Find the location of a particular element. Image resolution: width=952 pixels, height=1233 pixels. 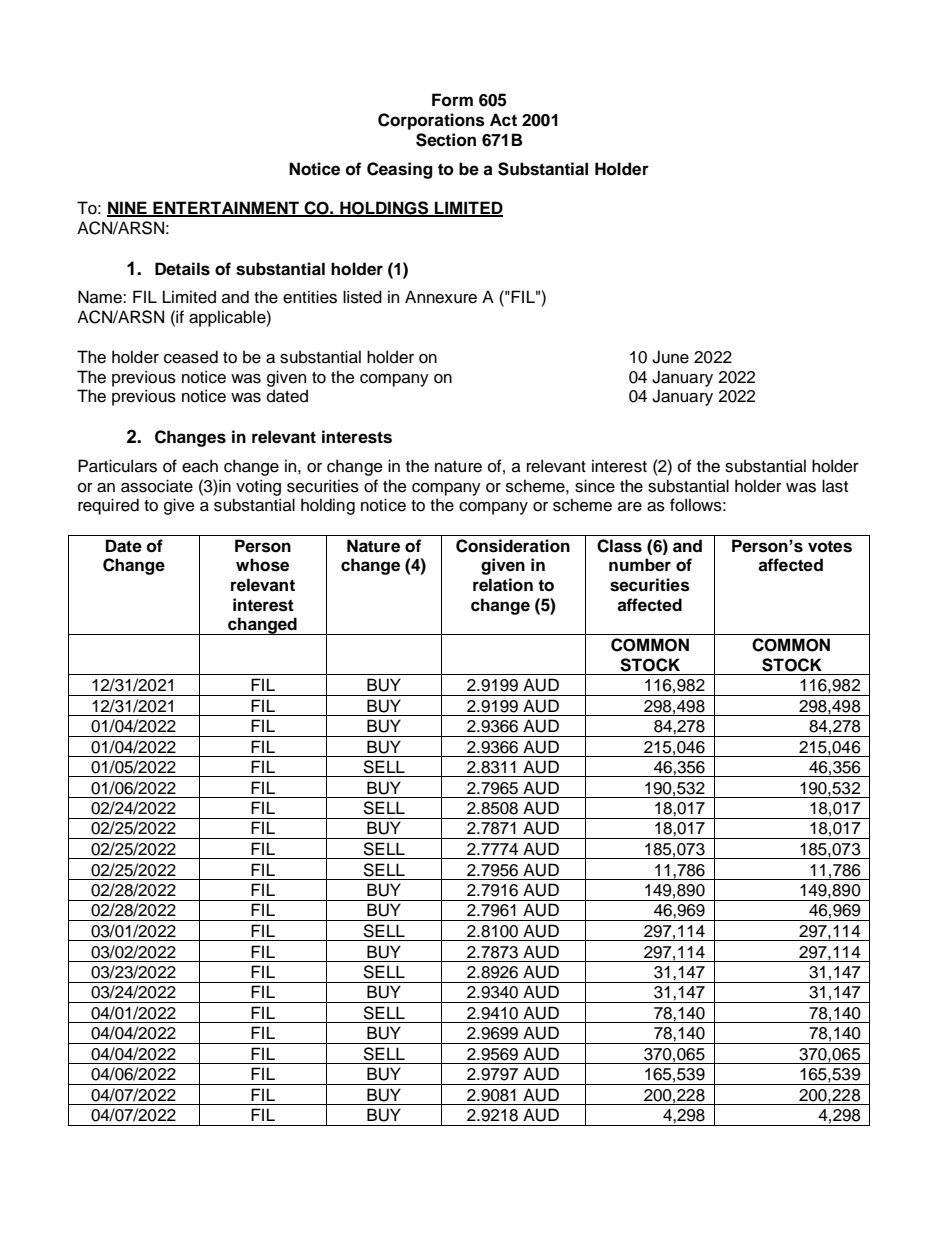

whose is located at coordinates (262, 565).
